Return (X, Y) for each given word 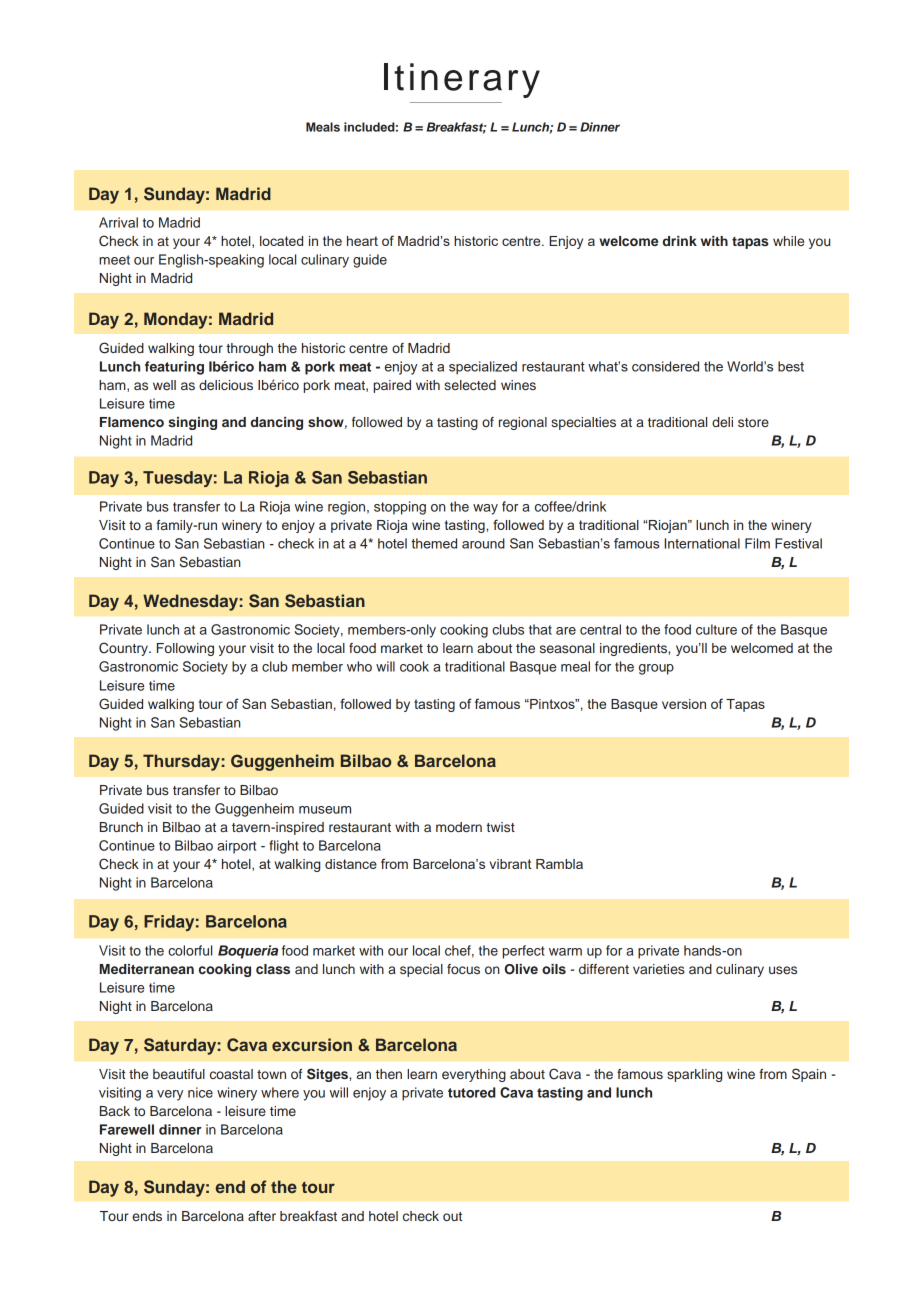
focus (463, 969)
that (540, 629)
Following (185, 649)
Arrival (118, 222)
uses (783, 970)
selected (470, 385)
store (753, 422)
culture (716, 629)
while (788, 241)
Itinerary (462, 80)
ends (147, 1216)
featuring (174, 368)
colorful (190, 950)
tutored (472, 1092)
